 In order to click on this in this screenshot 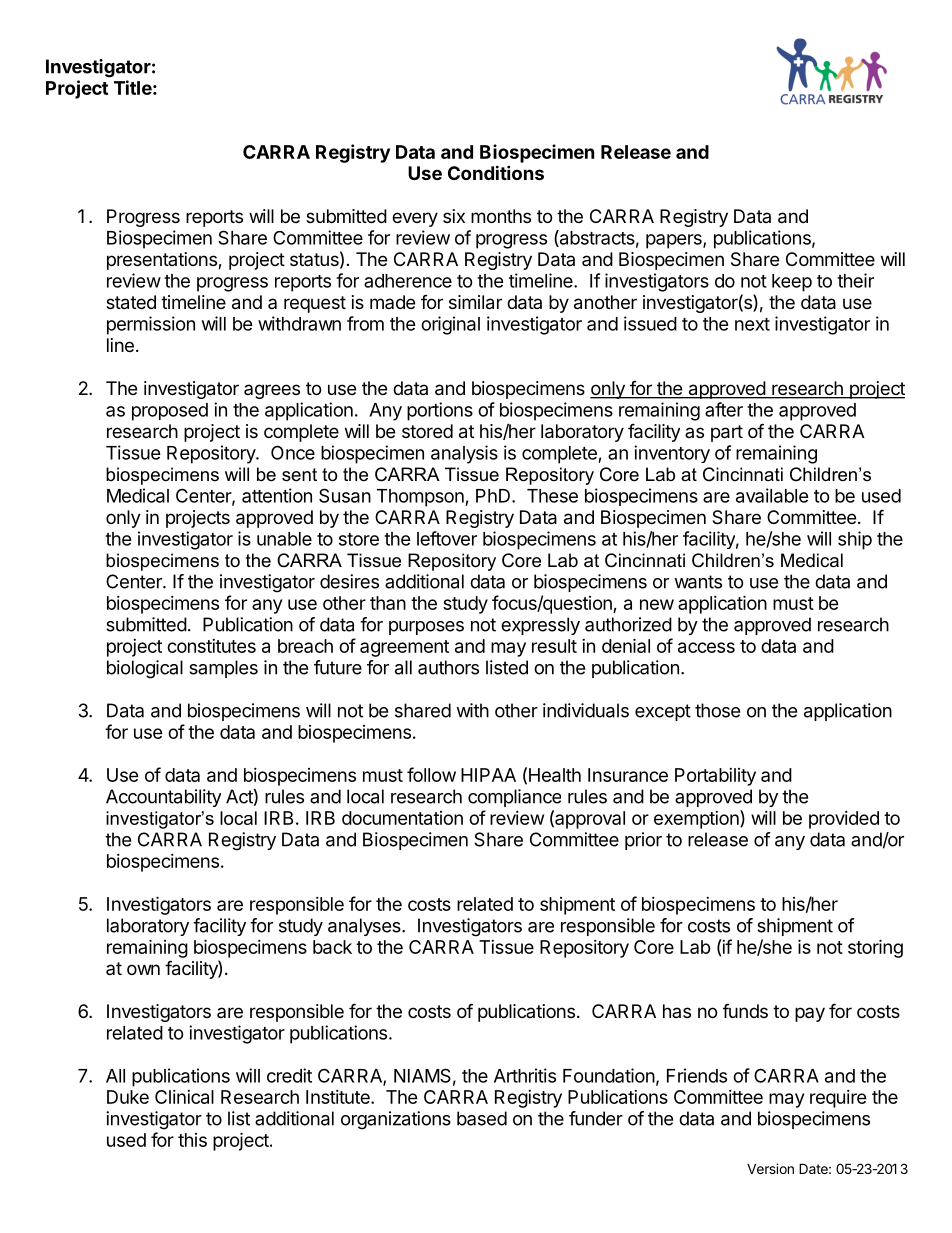, I will do `click(192, 1140)`.
